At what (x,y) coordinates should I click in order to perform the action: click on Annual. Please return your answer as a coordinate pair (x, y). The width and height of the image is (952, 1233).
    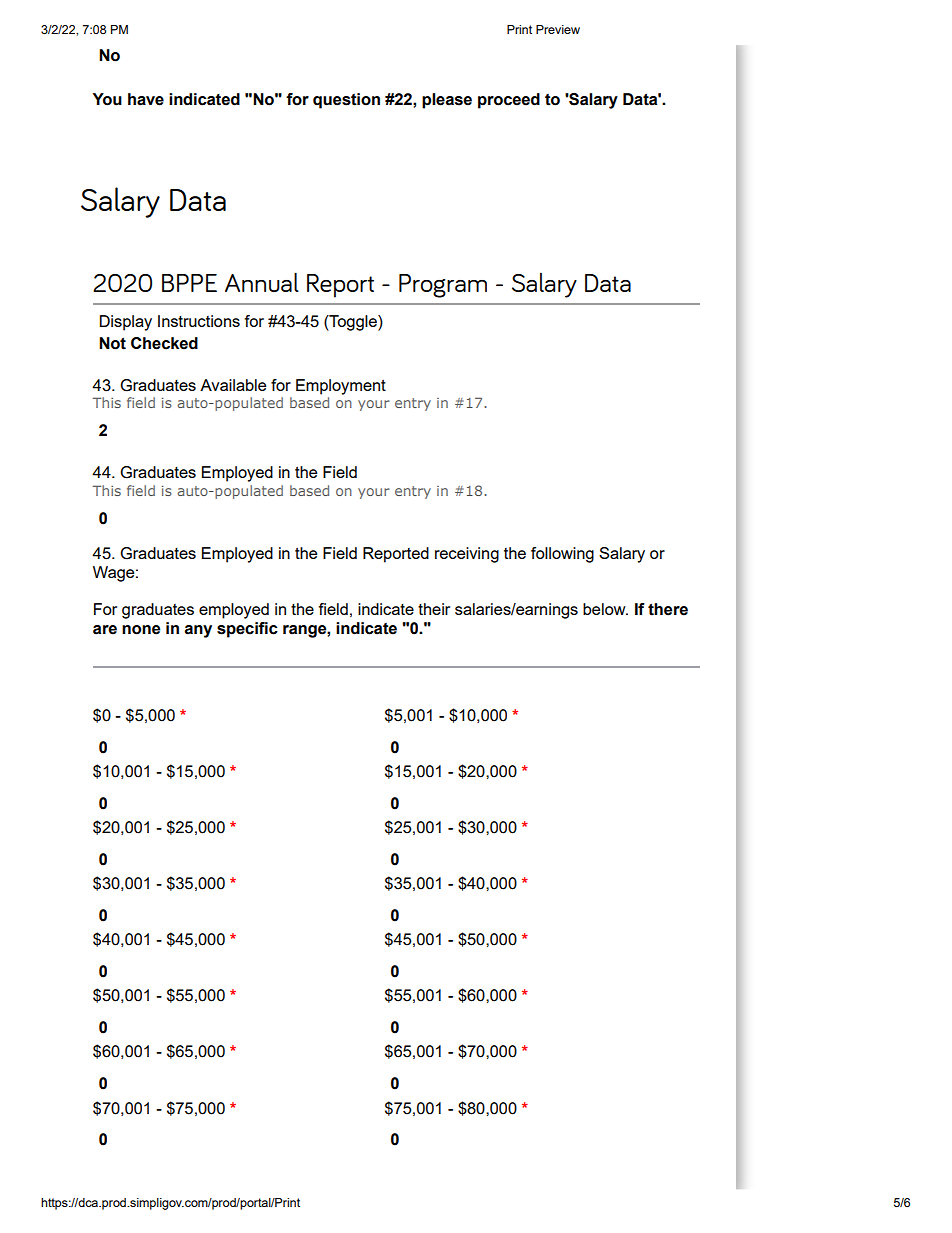
    Looking at the image, I should click on (262, 282).
